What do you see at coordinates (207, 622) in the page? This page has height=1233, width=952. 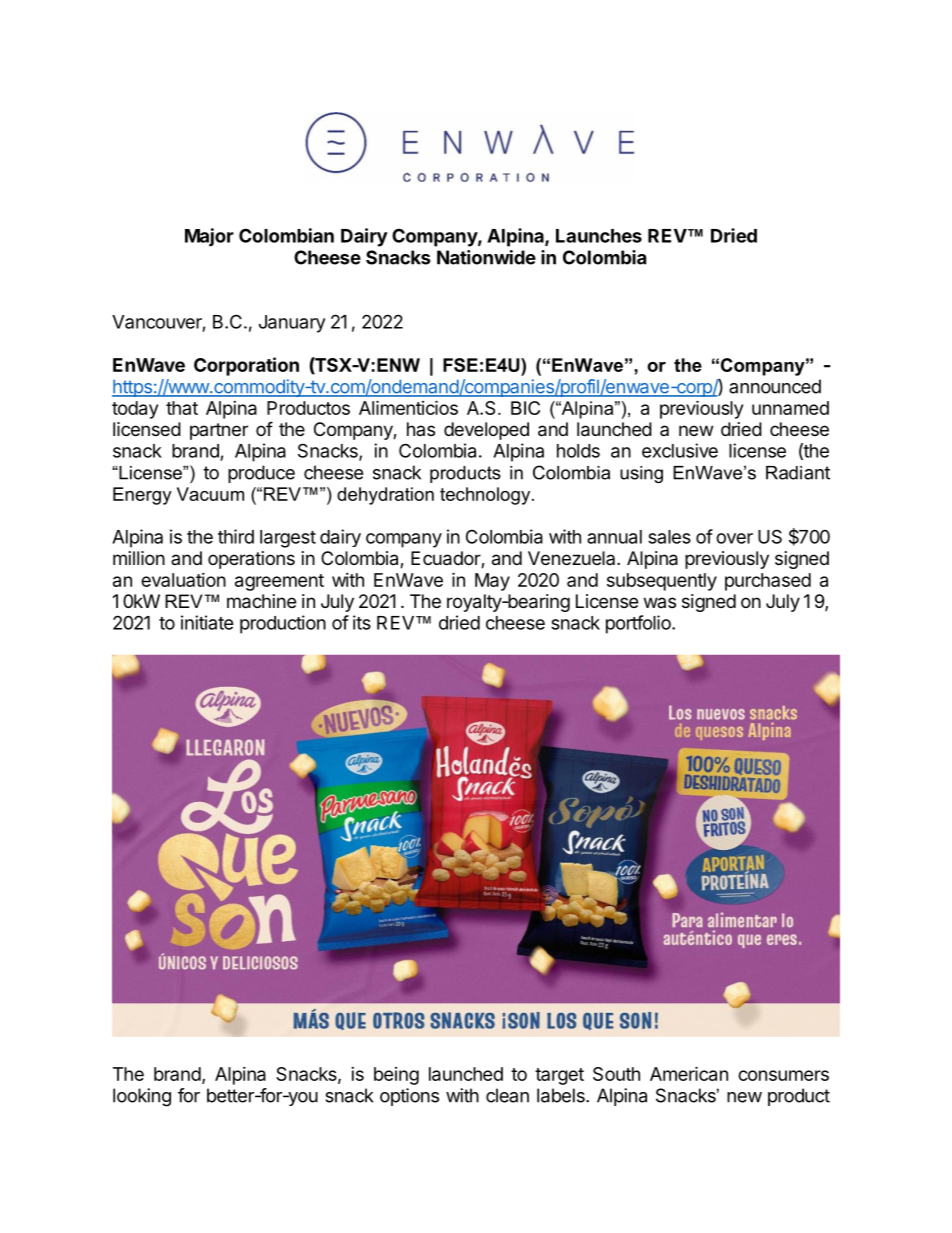 I see `initiate` at bounding box center [207, 622].
